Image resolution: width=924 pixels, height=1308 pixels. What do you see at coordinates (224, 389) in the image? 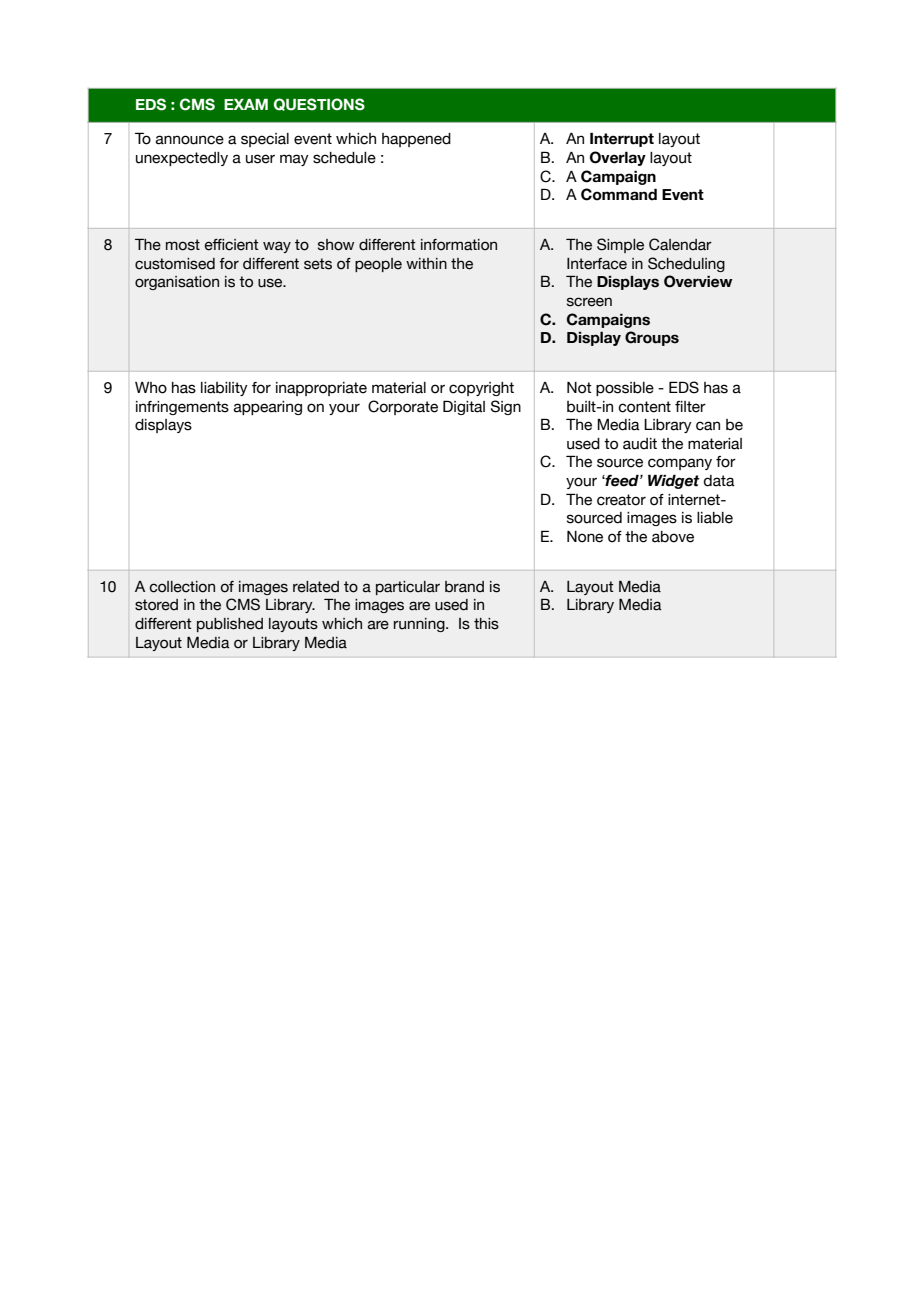
I see `liability` at bounding box center [224, 389].
